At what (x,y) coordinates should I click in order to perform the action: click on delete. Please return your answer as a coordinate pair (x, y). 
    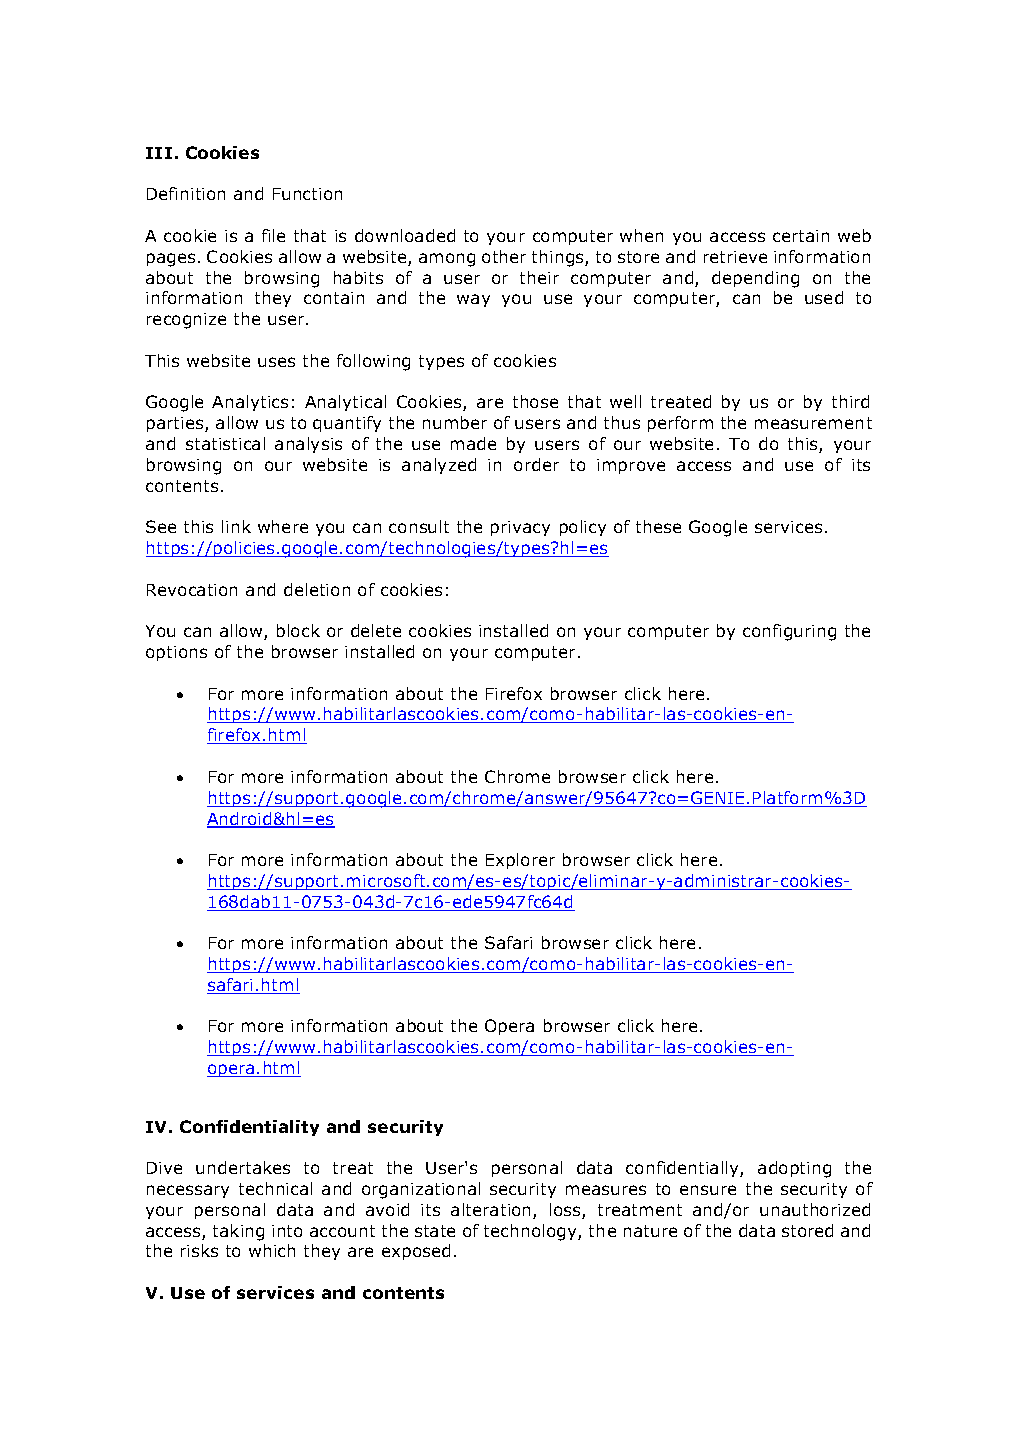
    Looking at the image, I should click on (376, 630).
